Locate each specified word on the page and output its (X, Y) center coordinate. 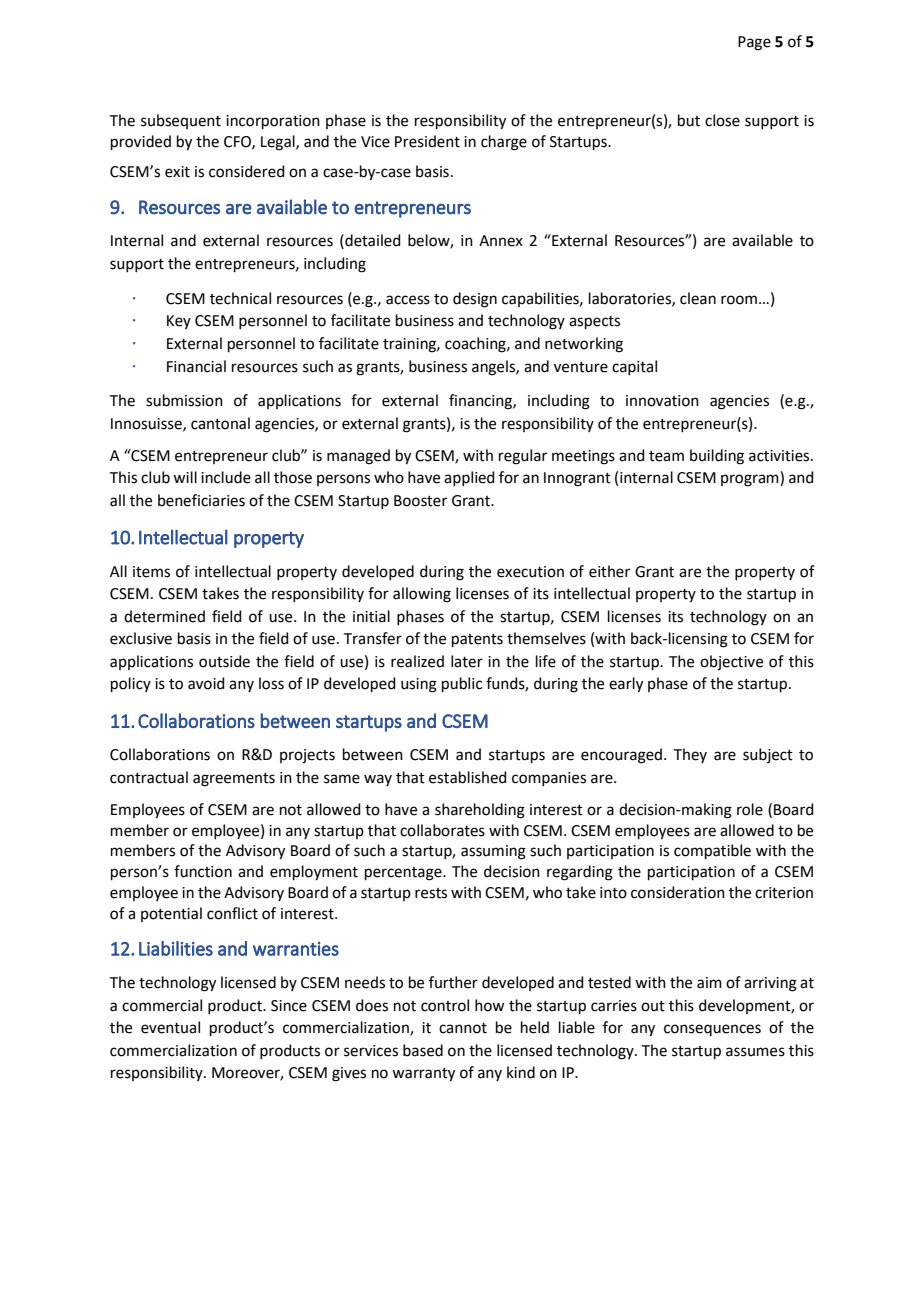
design (475, 300)
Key (179, 322)
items (151, 572)
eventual (170, 1027)
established (468, 777)
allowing (422, 595)
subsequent (181, 121)
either (609, 571)
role (750, 809)
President (427, 141)
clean (698, 298)
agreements (234, 780)
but (689, 120)
